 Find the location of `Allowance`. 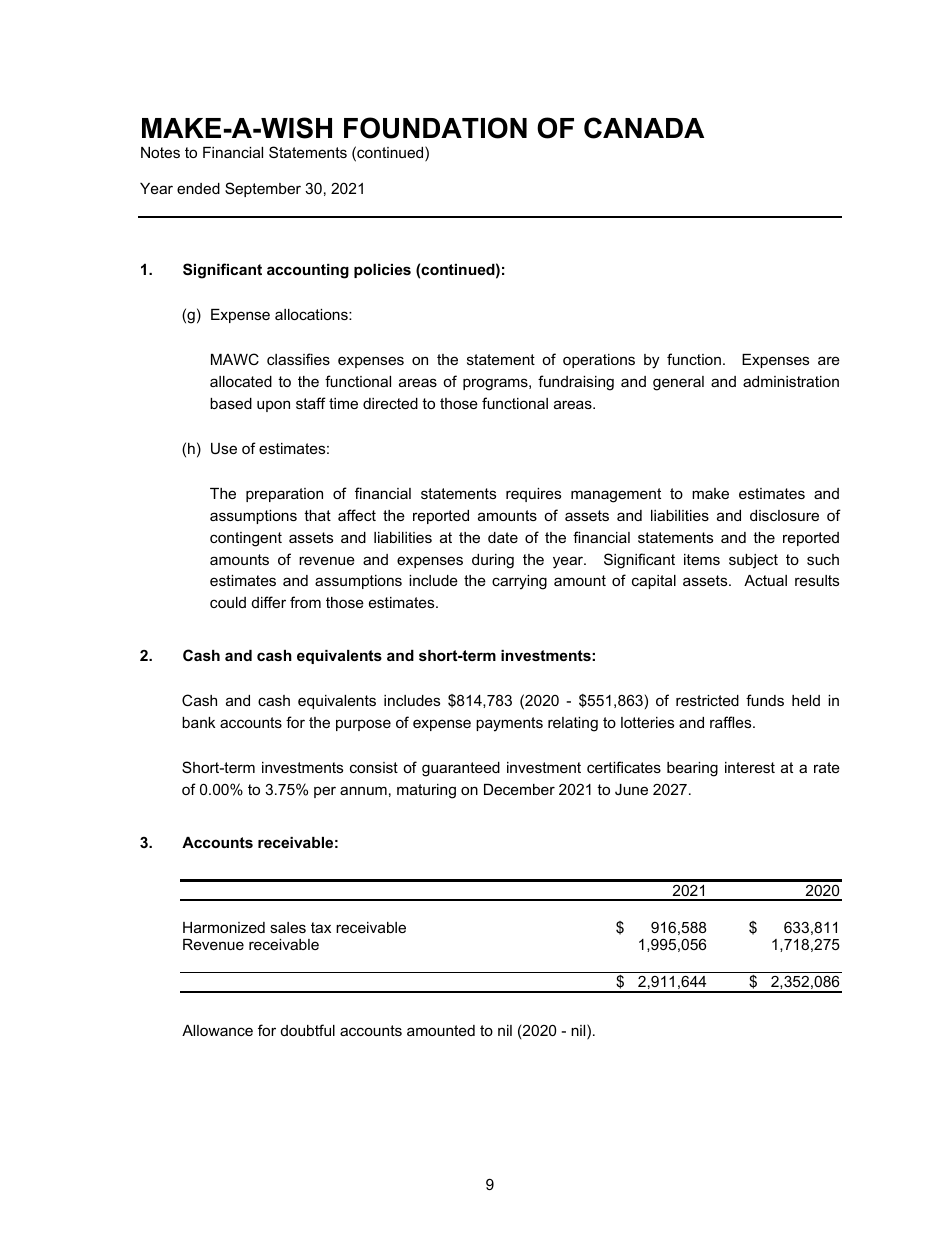

Allowance is located at coordinates (217, 1030).
